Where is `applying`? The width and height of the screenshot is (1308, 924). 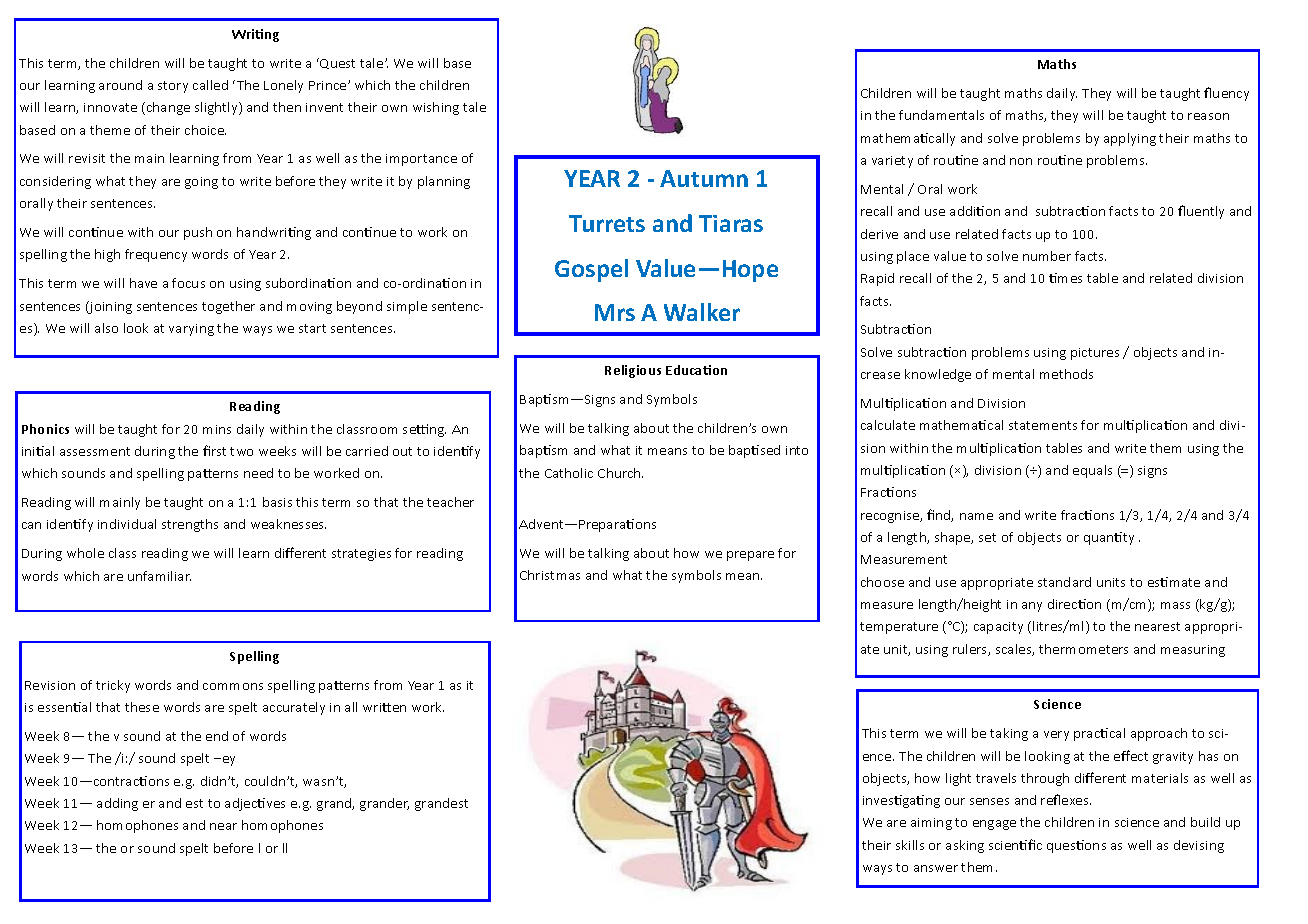
applying is located at coordinates (1130, 139).
